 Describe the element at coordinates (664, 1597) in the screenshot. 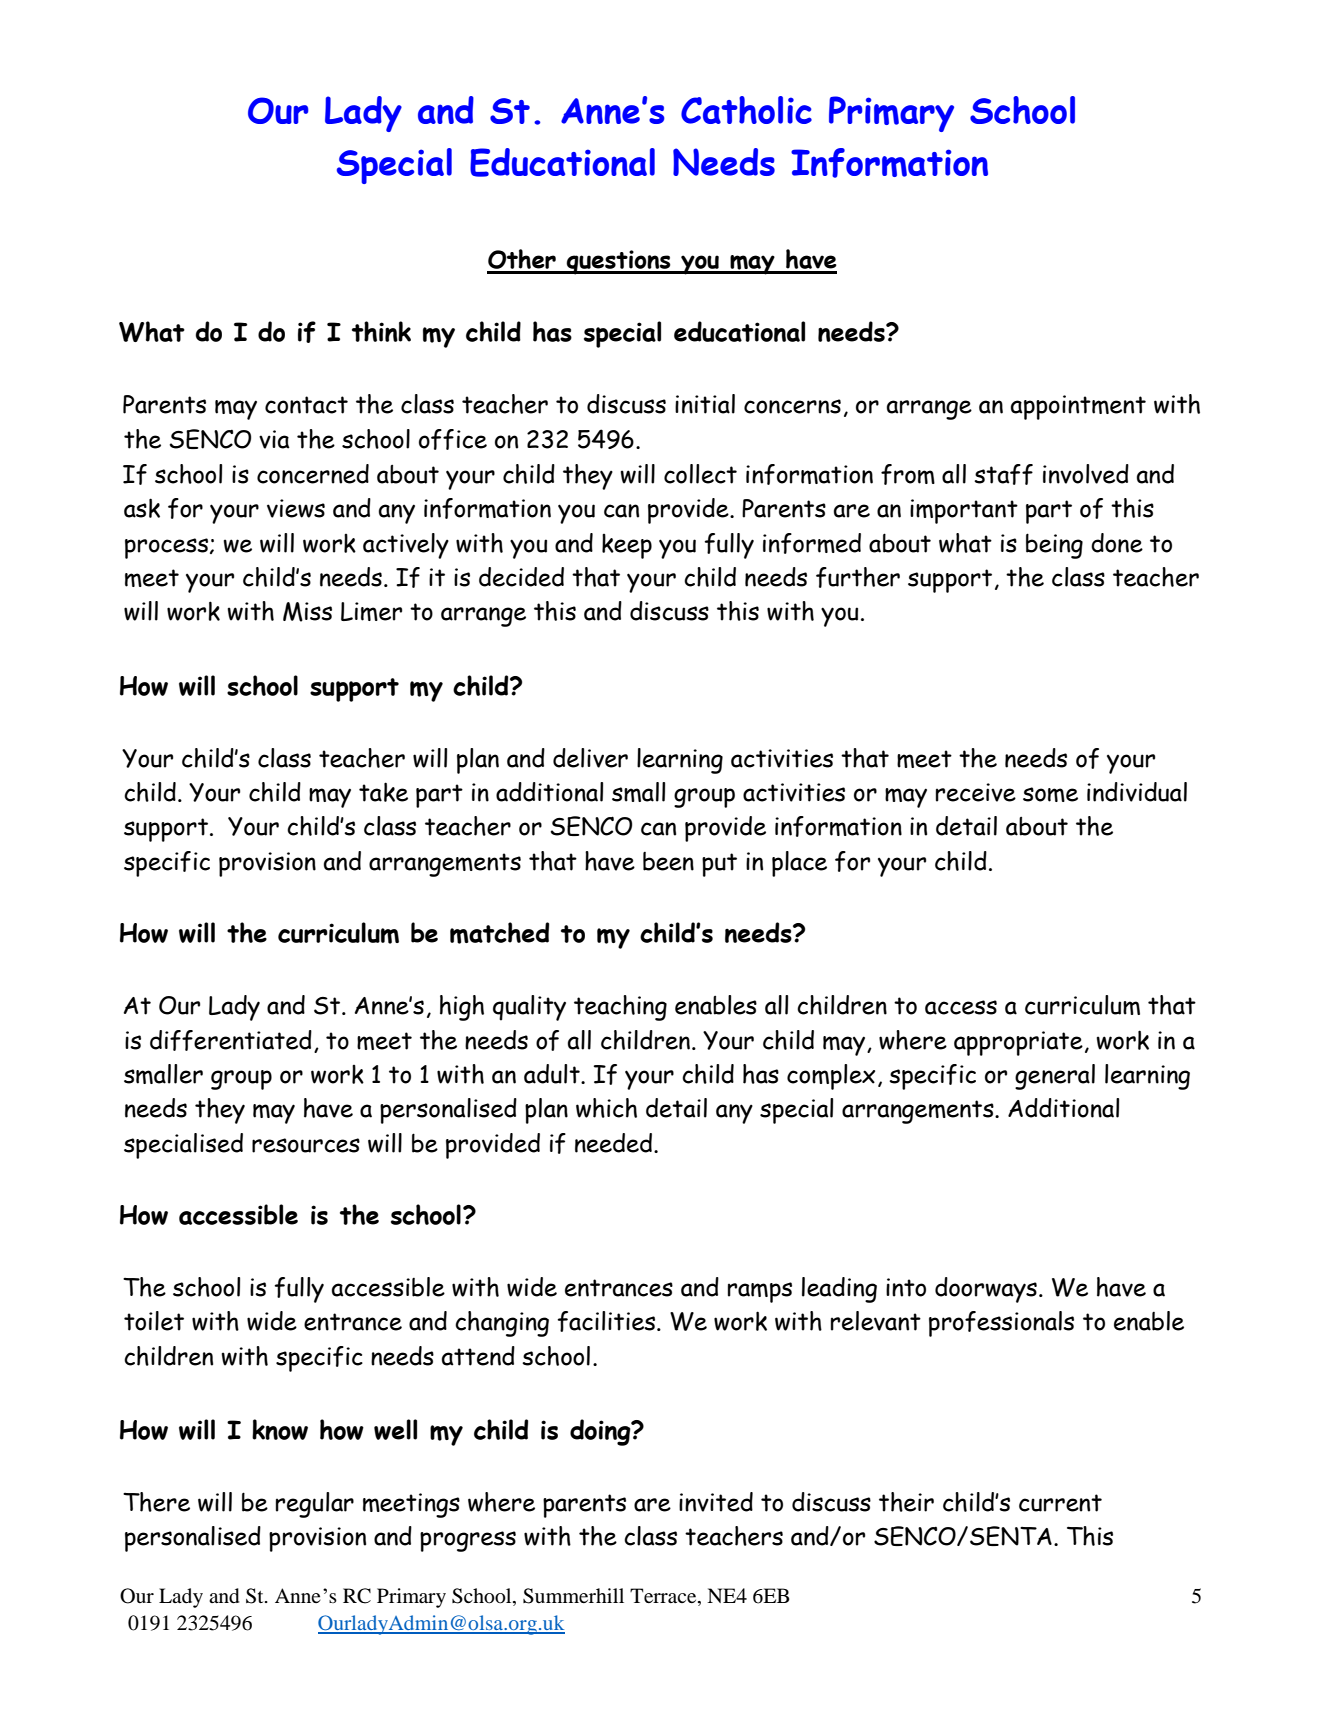

I see `Terrace` at that location.
